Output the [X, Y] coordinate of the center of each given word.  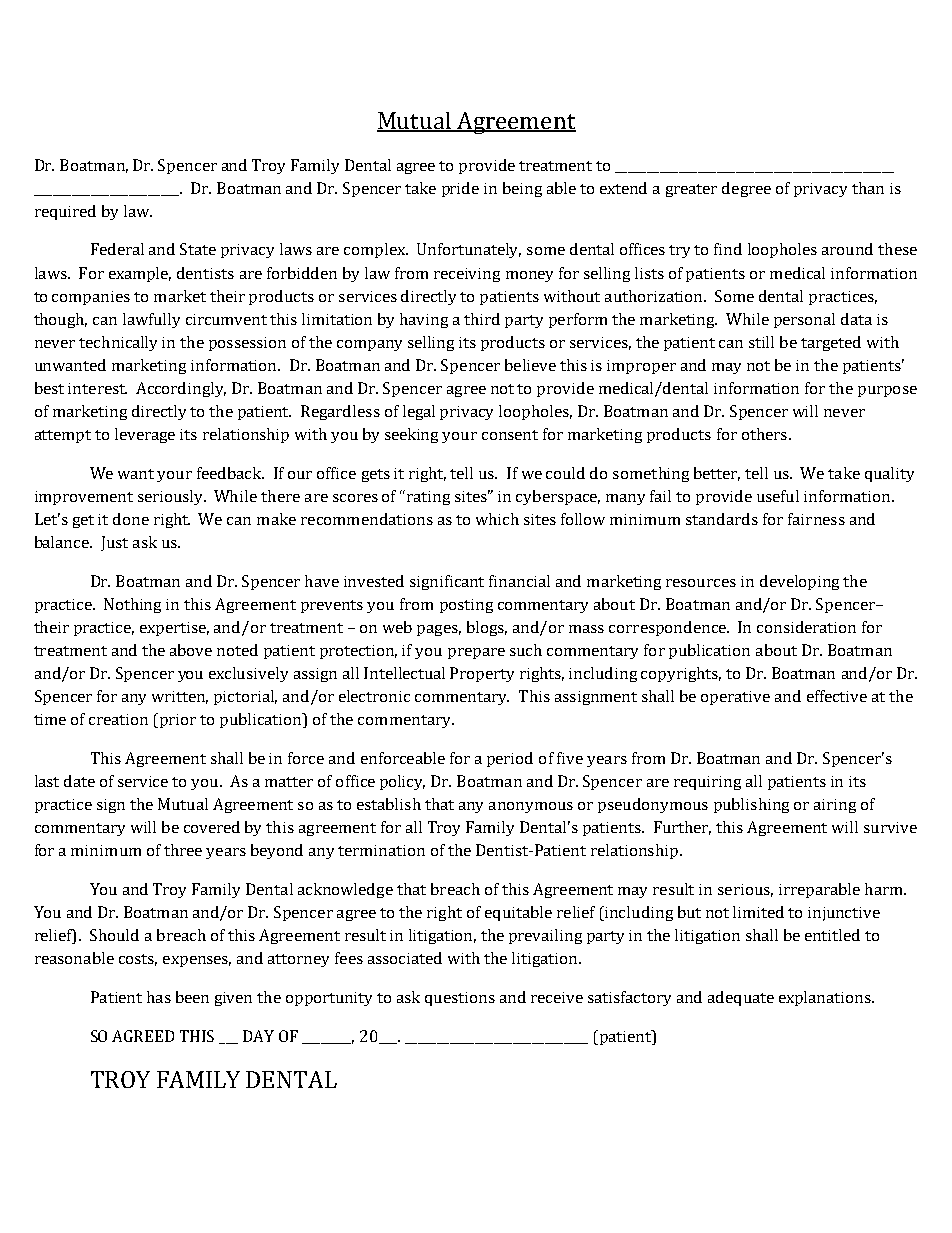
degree [746, 189]
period [510, 759]
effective [837, 696]
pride [460, 189]
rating [428, 498]
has [159, 997]
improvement [84, 498]
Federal [117, 249]
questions [460, 999]
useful [778, 496]
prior [178, 721]
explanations [826, 998]
